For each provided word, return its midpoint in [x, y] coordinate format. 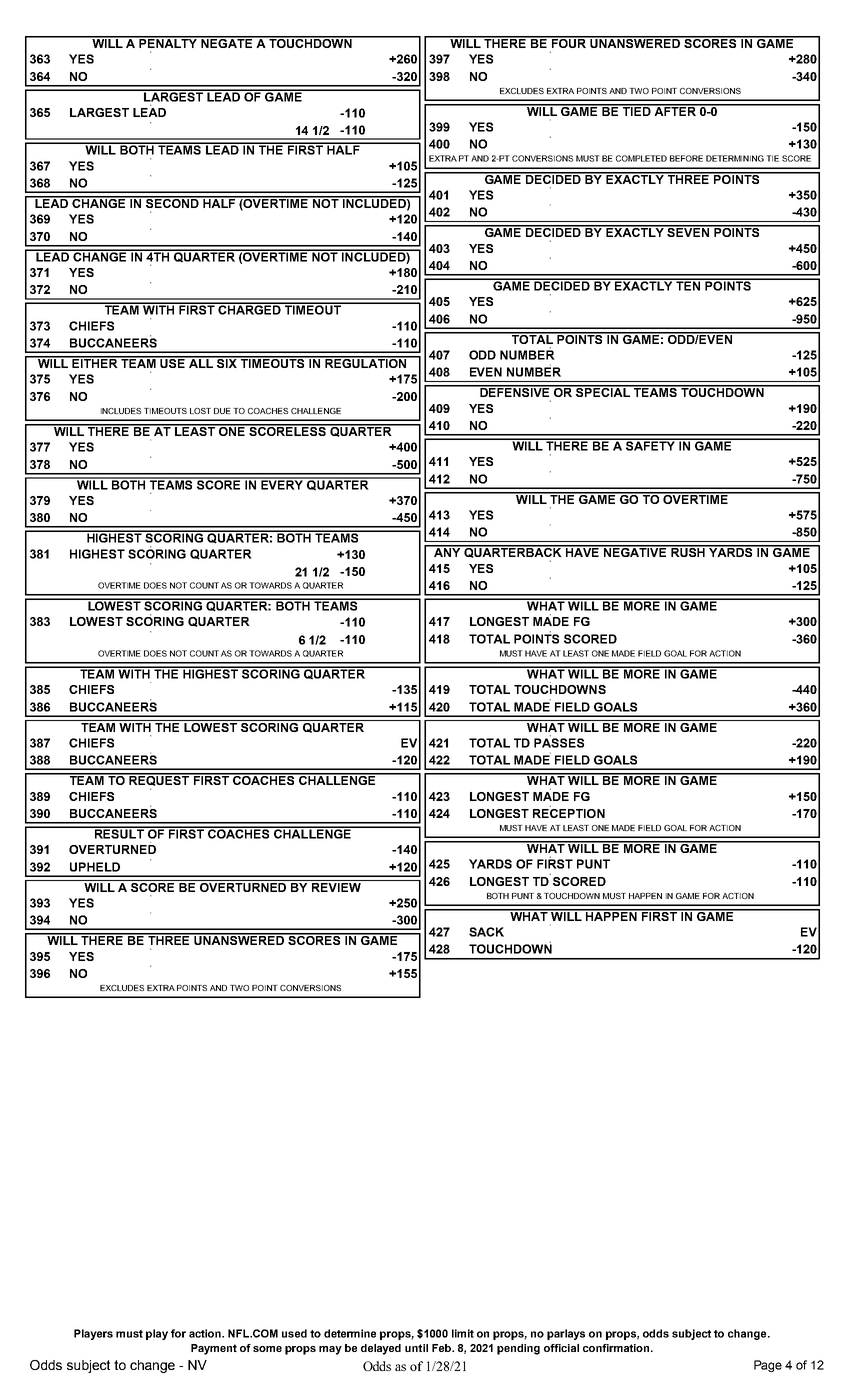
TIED [636, 110]
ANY [447, 551]
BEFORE [686, 158]
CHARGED [249, 309]
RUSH [688, 551]
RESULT [119, 833]
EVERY [282, 484]
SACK [486, 932]
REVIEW [336, 886]
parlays [566, 1334]
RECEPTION [569, 812]
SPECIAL [603, 391]
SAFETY [650, 445]
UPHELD [95, 867]
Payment [214, 1349]
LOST [200, 411]
